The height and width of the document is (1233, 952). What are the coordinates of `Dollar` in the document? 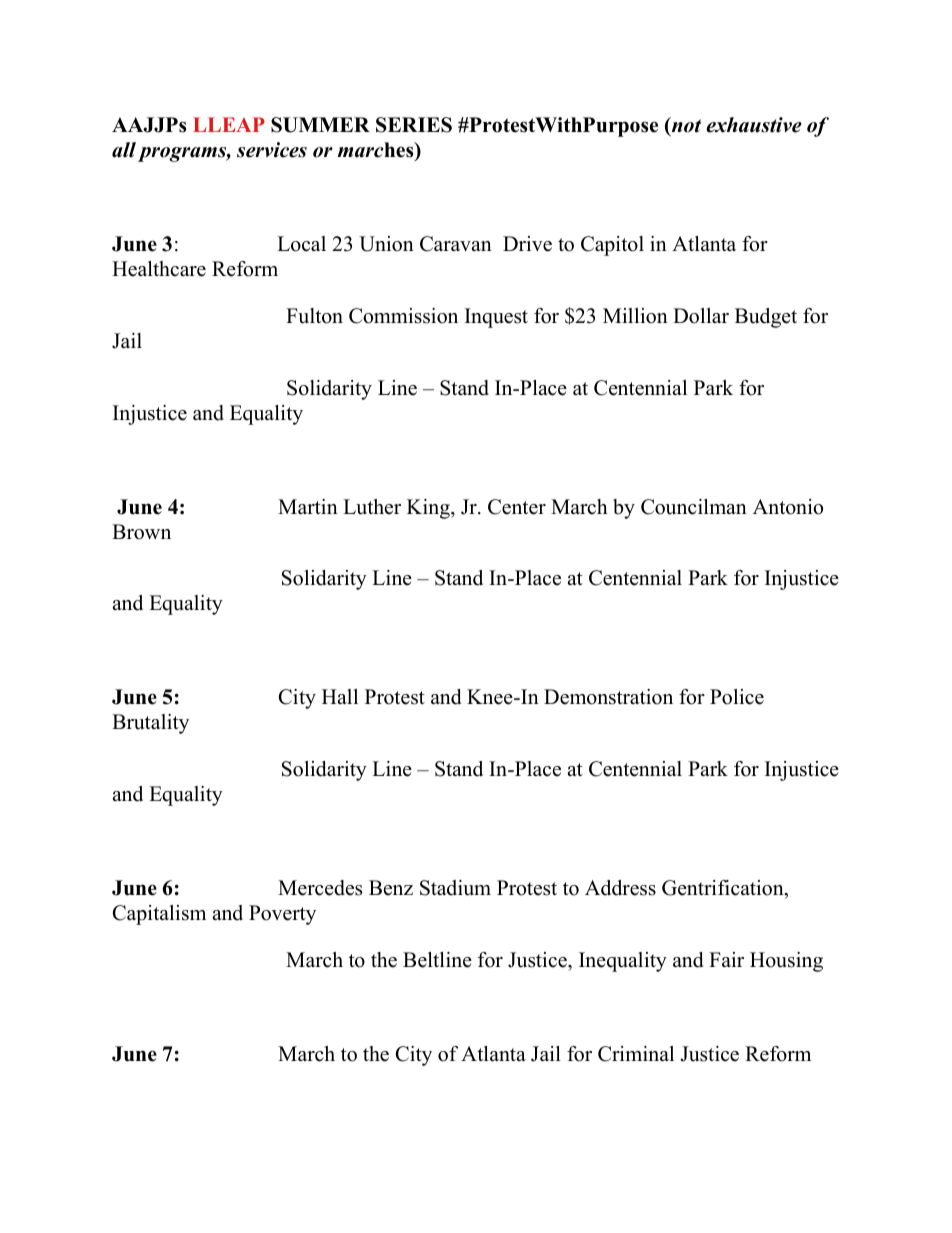 It's located at (701, 316).
